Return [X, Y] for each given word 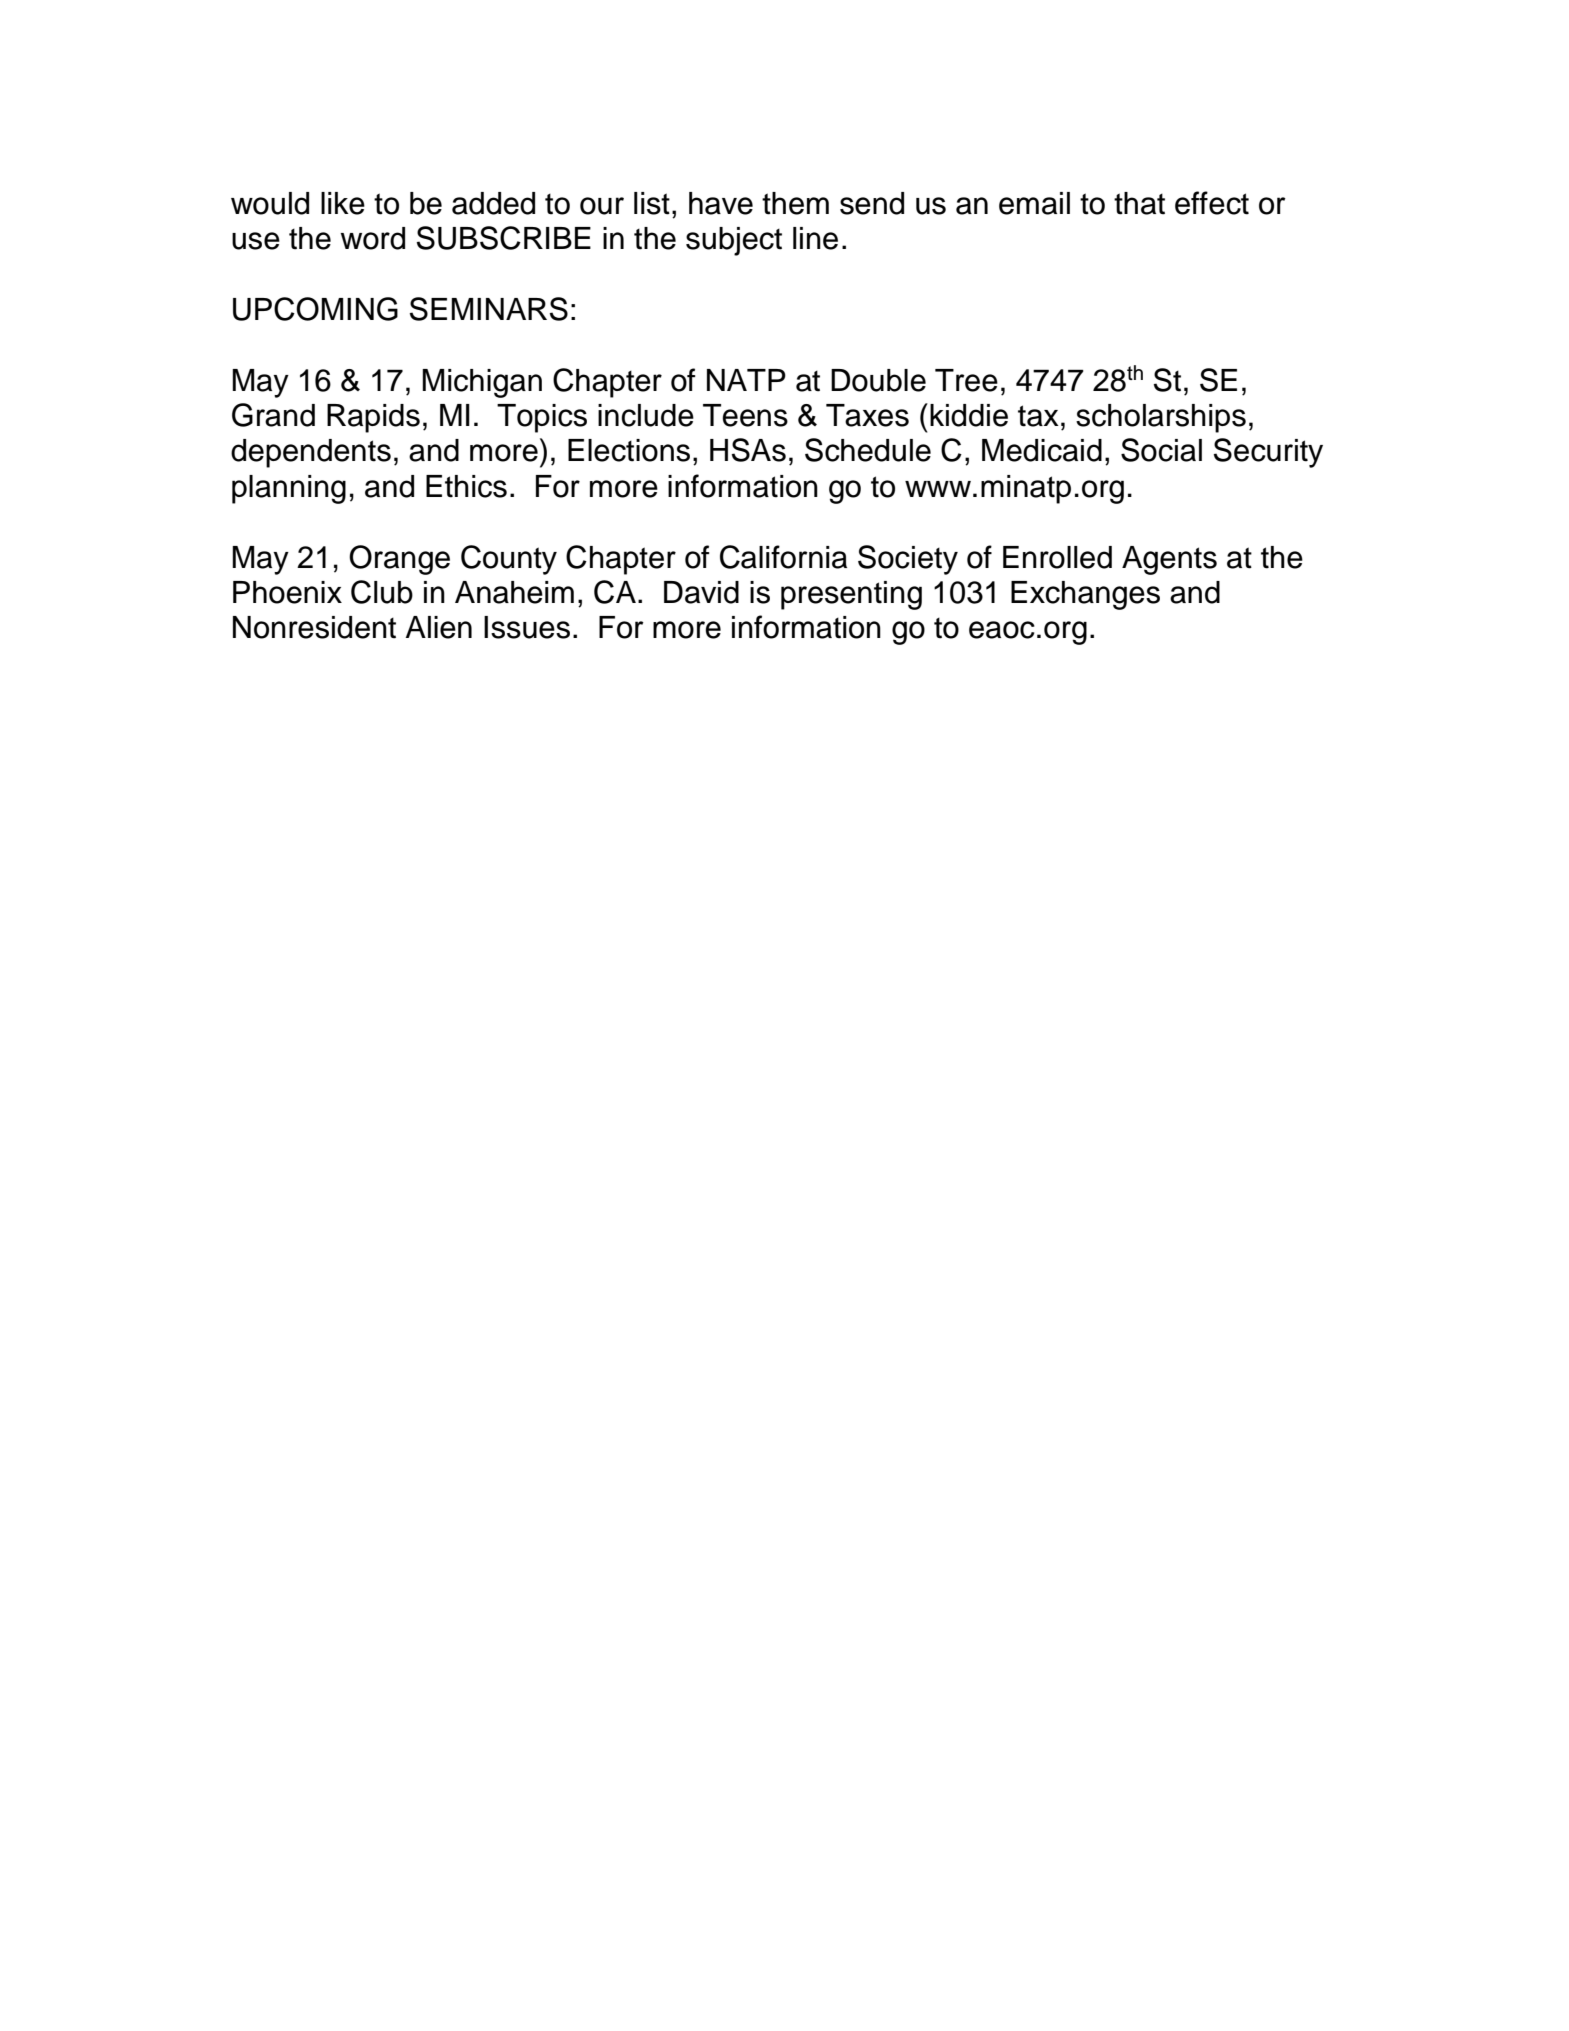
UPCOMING [315, 309]
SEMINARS [489, 309]
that [1139, 203]
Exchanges [1085, 595]
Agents [1169, 560]
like [343, 203]
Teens [745, 415]
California [783, 557]
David [701, 592]
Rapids [373, 418]
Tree [966, 380]
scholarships [1161, 418]
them [795, 203]
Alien [438, 627]
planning [289, 489]
